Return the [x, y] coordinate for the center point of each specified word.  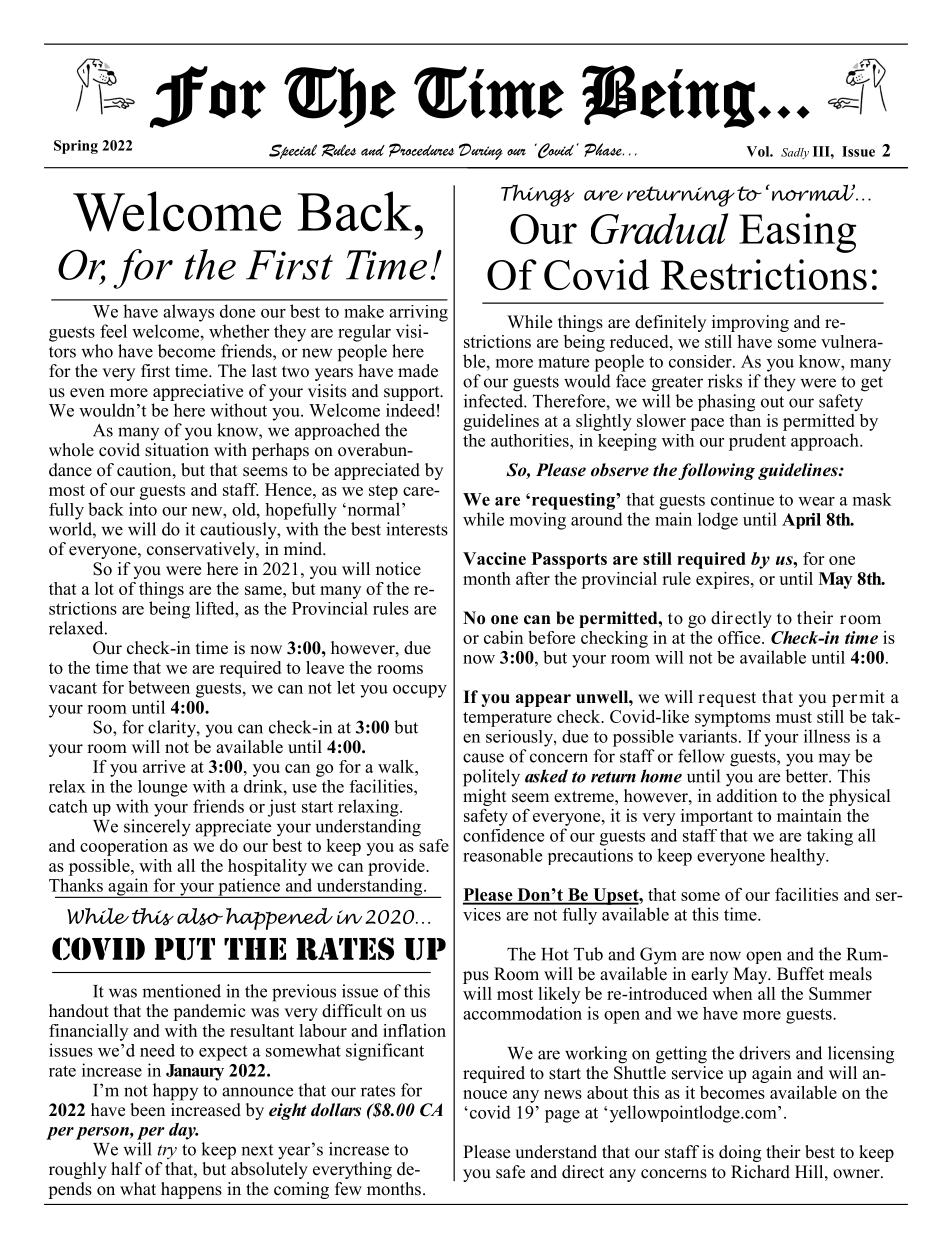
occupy [420, 691]
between [159, 687]
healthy [799, 857]
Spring [76, 147]
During [481, 151]
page [562, 1116]
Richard [760, 1172]
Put [185, 949]
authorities [531, 440]
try [167, 1152]
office [740, 637]
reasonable [502, 855]
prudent [757, 442]
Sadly [795, 153]
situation [177, 448]
